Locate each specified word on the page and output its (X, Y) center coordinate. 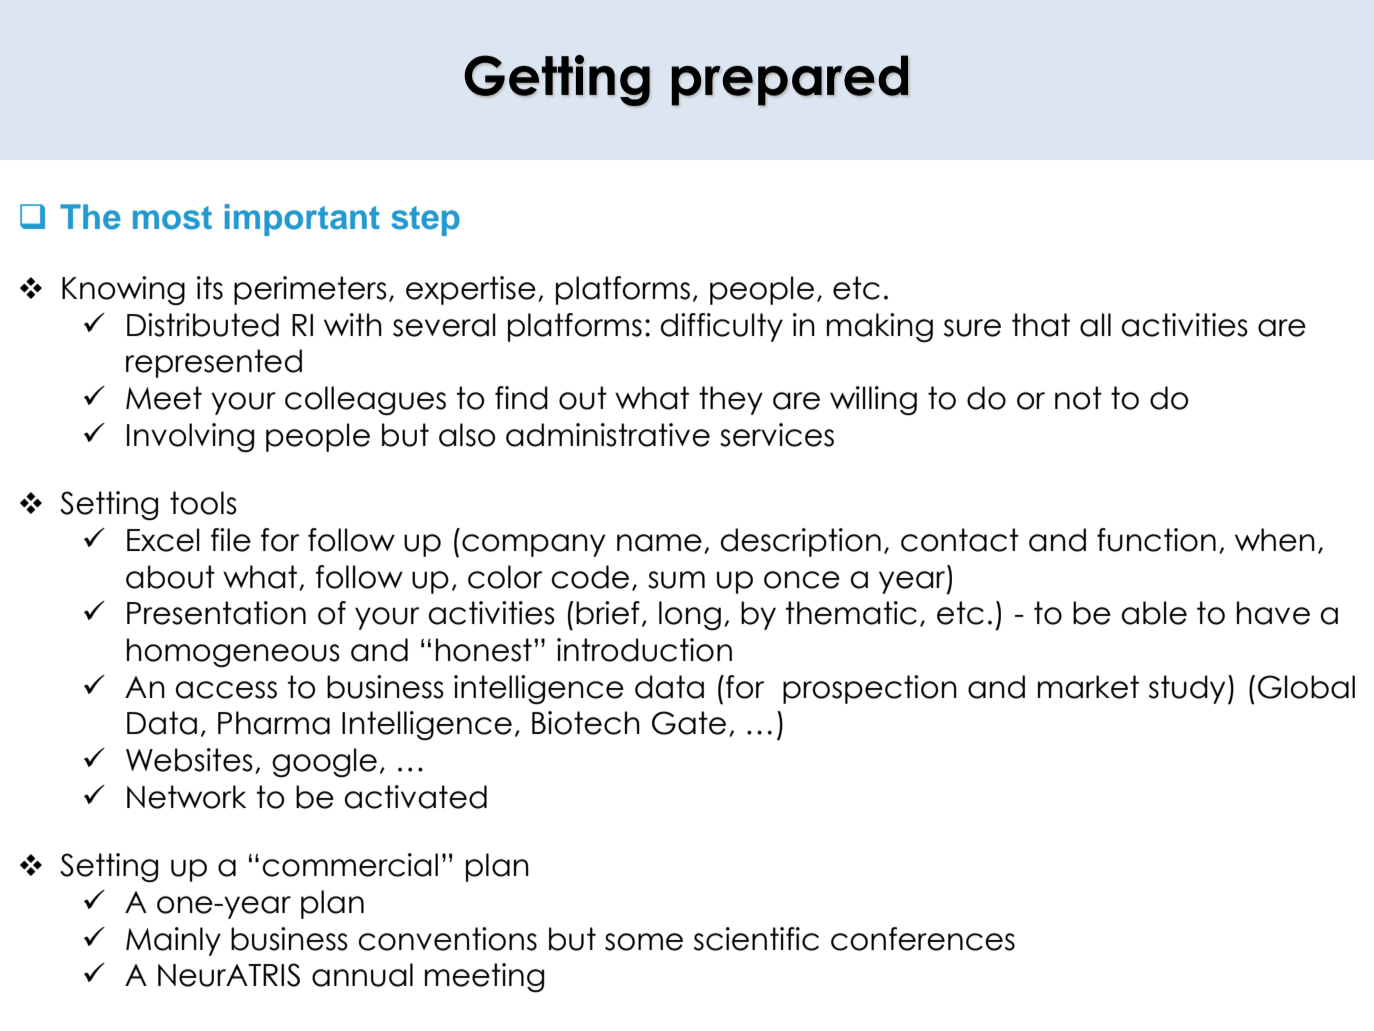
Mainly (173, 941)
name (659, 543)
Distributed (203, 325)
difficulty (722, 327)
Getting (557, 80)
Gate (689, 723)
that (1041, 325)
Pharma (274, 723)
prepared (789, 80)
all (1095, 325)
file (231, 540)
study (1187, 689)
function (1156, 540)
